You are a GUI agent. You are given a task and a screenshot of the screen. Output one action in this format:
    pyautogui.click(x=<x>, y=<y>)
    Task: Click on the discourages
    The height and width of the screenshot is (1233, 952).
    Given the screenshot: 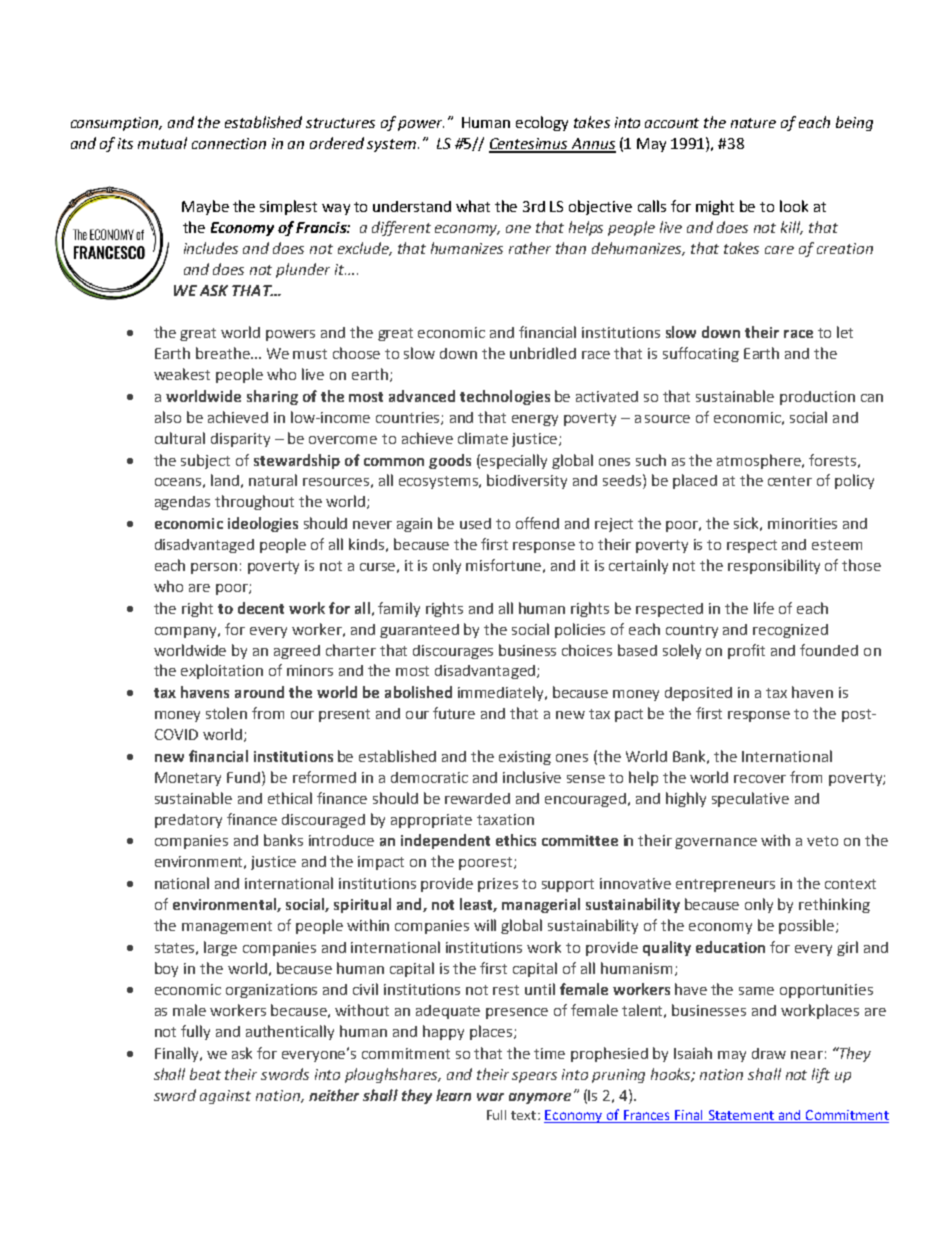 What is the action you would take?
    pyautogui.click(x=453, y=652)
